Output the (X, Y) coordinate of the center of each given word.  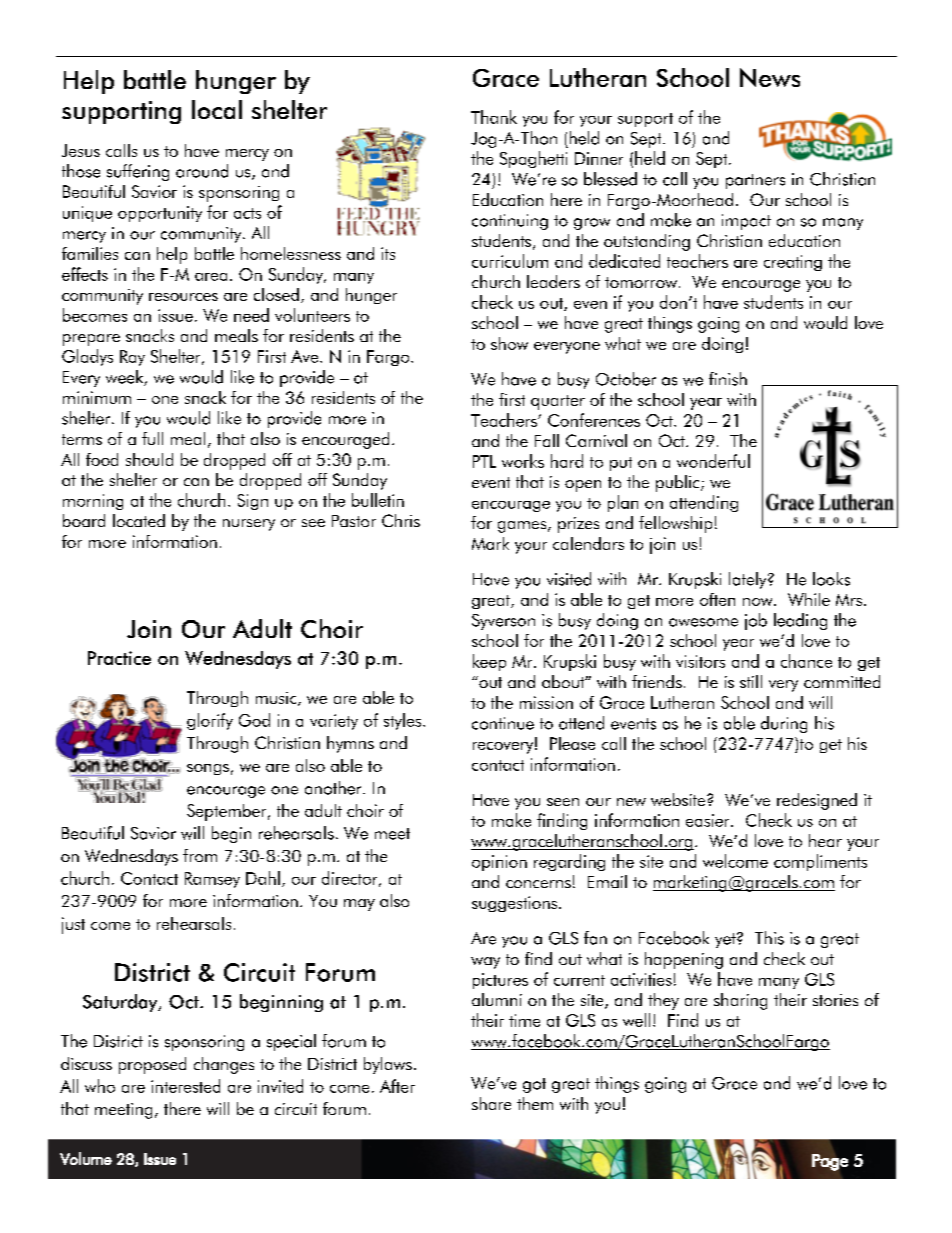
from (200, 855)
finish (728, 379)
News (770, 77)
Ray (132, 358)
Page (830, 1162)
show (509, 343)
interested (185, 1086)
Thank (494, 117)
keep (489, 662)
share (491, 1103)
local (217, 109)
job (756, 621)
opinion (499, 863)
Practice (119, 658)
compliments (820, 862)
